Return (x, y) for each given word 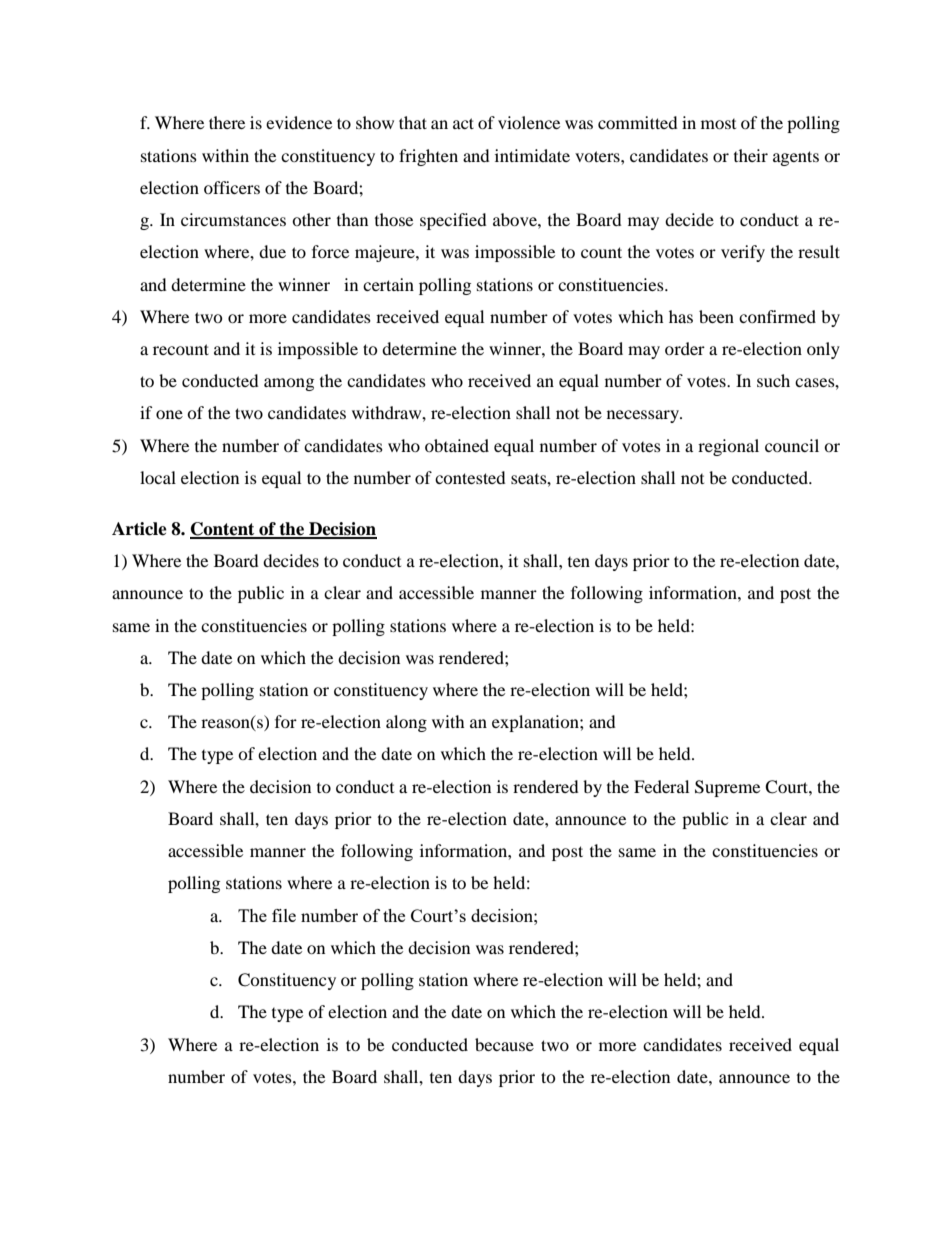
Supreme (727, 788)
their (751, 155)
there (227, 122)
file (284, 915)
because (504, 1044)
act (463, 123)
